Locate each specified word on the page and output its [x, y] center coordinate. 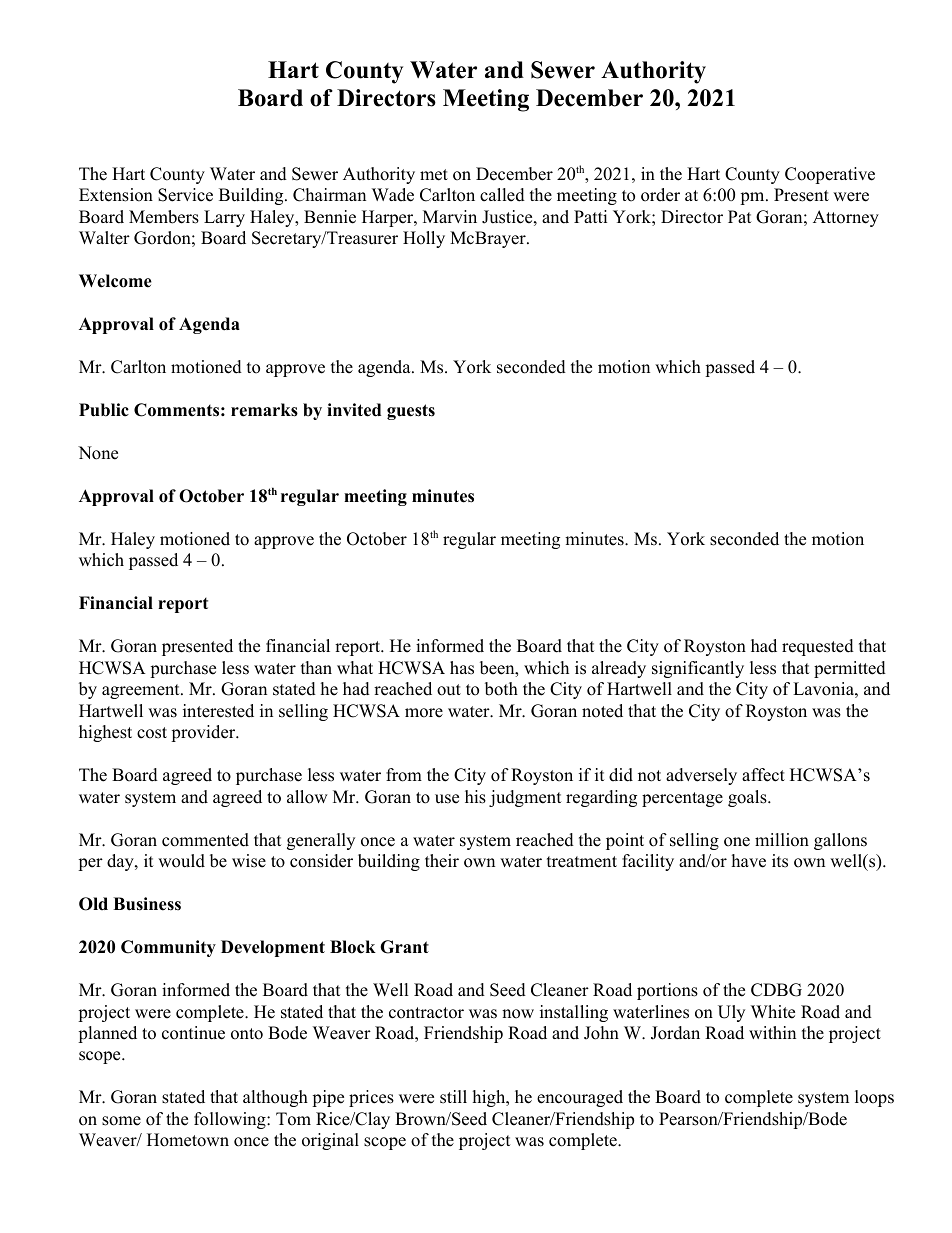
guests [411, 412]
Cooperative [830, 175]
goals [748, 798]
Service [185, 195]
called [502, 195]
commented [205, 840]
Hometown [188, 1140]
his [475, 797]
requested [818, 647]
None [98, 453]
